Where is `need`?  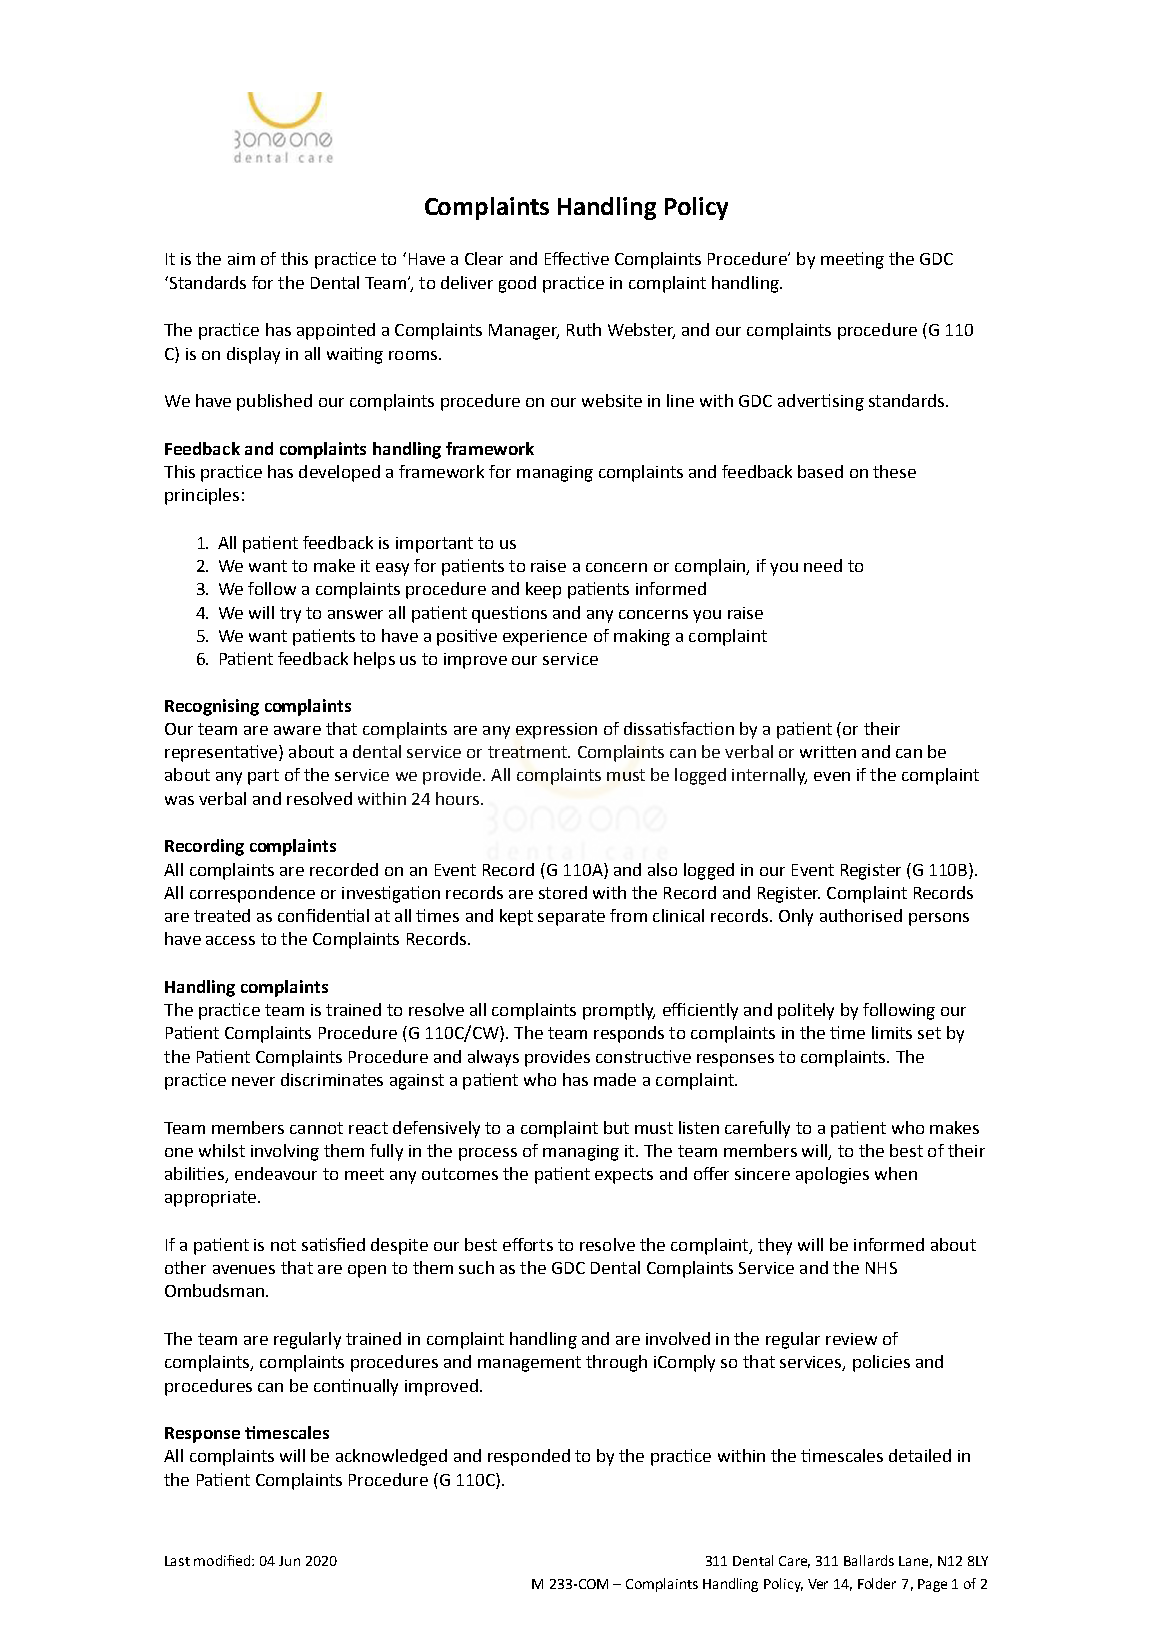 need is located at coordinates (823, 565).
